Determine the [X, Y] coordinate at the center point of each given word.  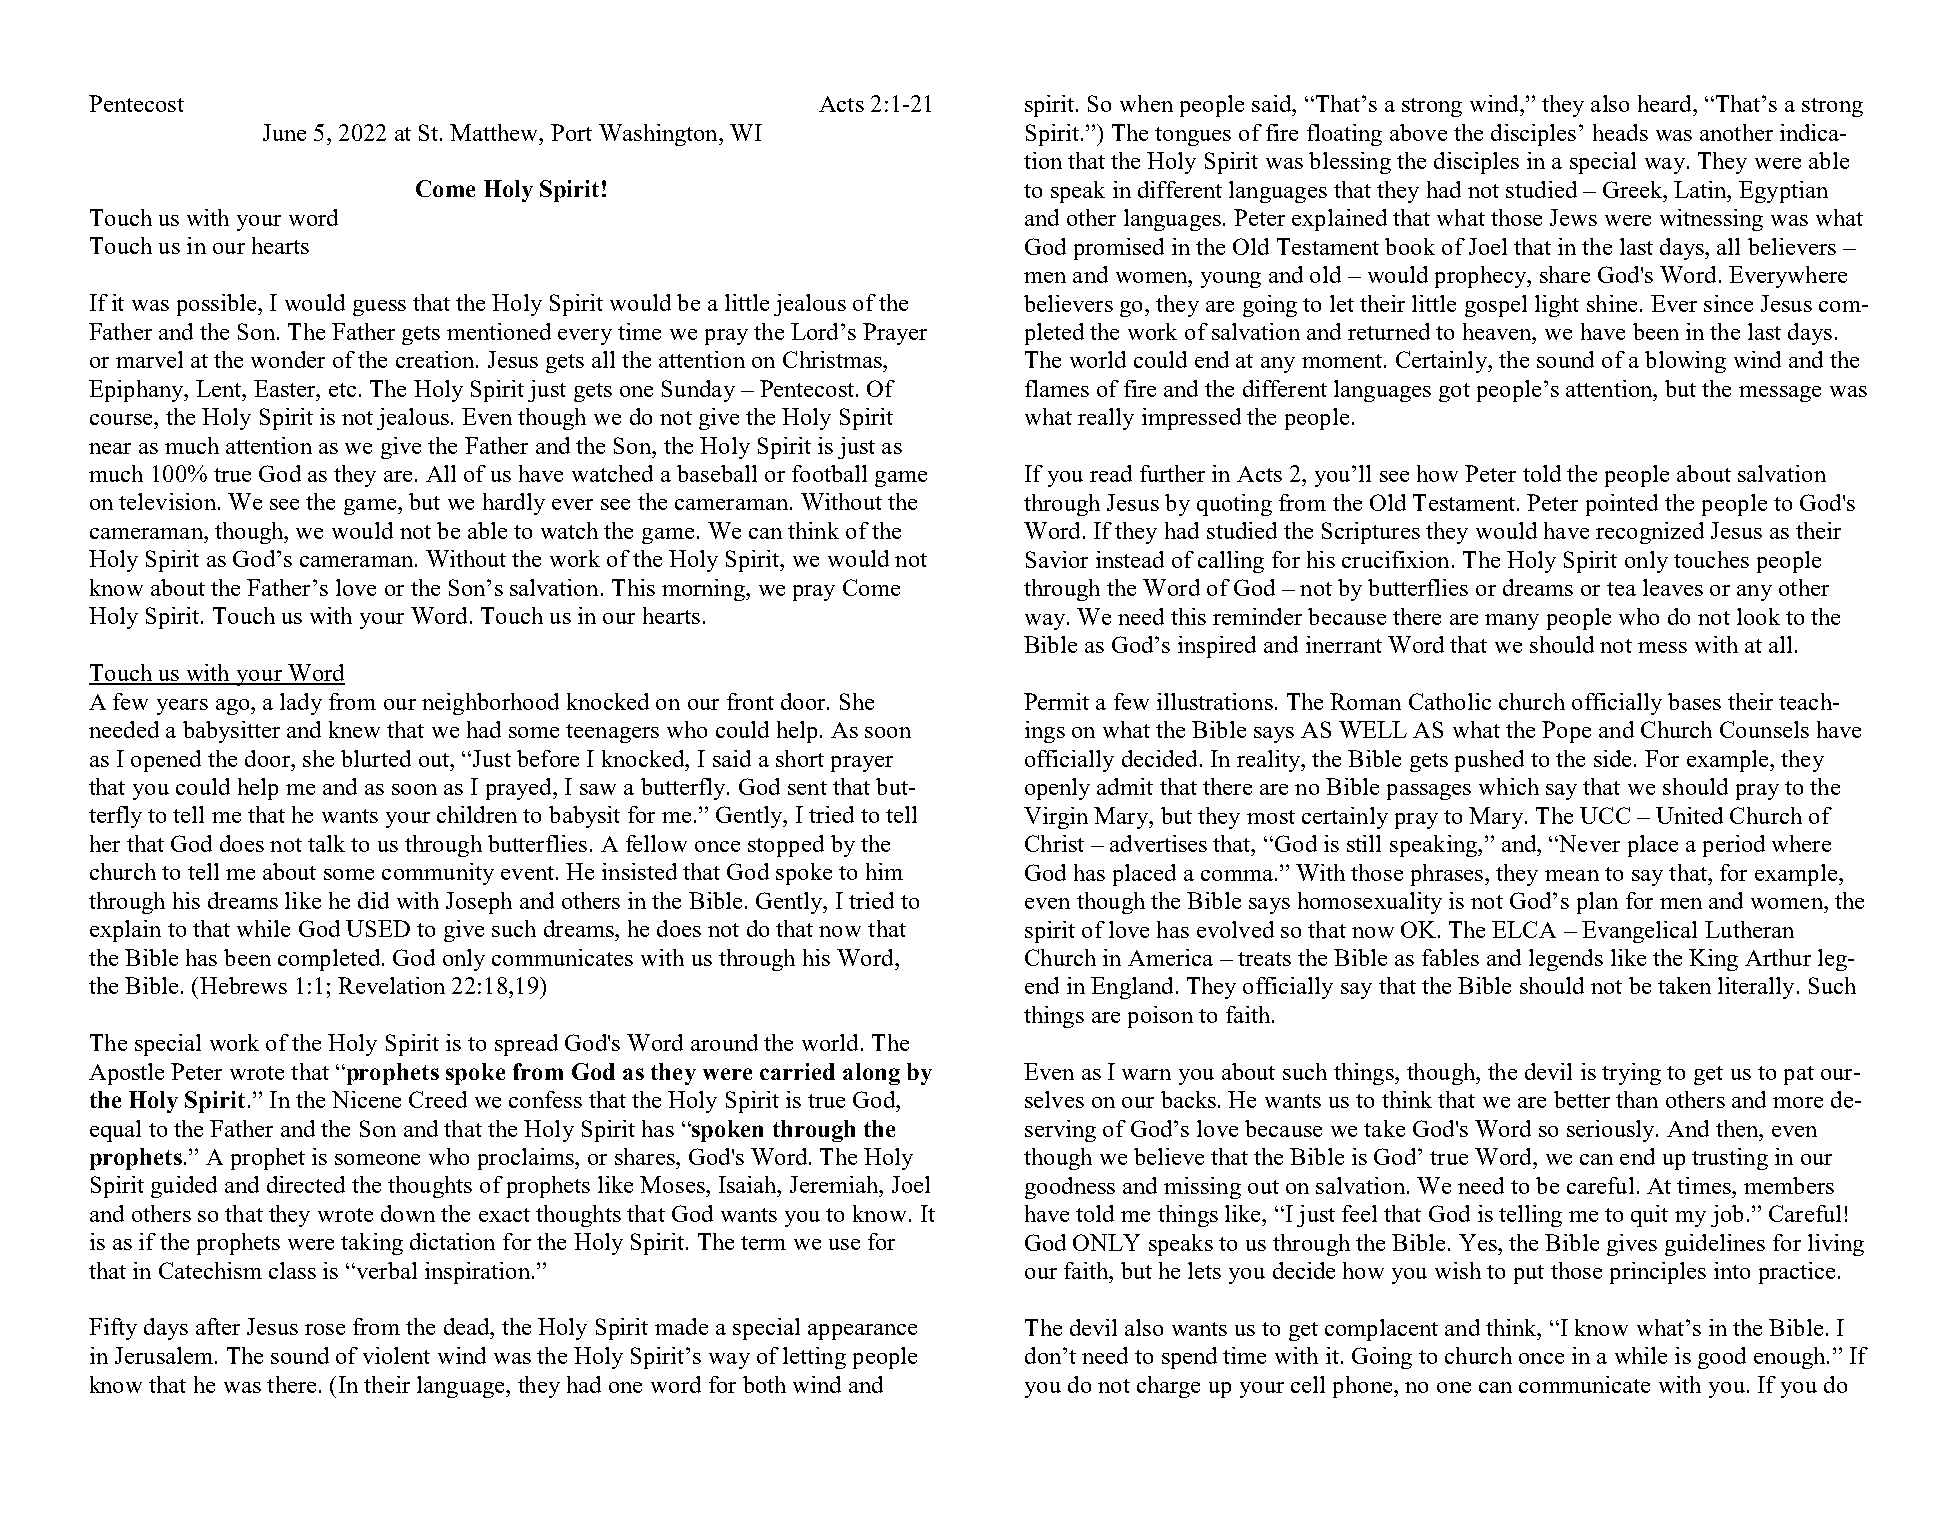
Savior [1057, 559]
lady [301, 704]
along [871, 1074]
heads [1620, 132]
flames [1057, 388]
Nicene [366, 1099]
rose [325, 1329]
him [884, 871]
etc [342, 390]
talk [326, 843]
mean [1572, 875]
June [284, 132]
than [1637, 1099]
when [1146, 103]
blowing [1685, 362]
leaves [1673, 587]
